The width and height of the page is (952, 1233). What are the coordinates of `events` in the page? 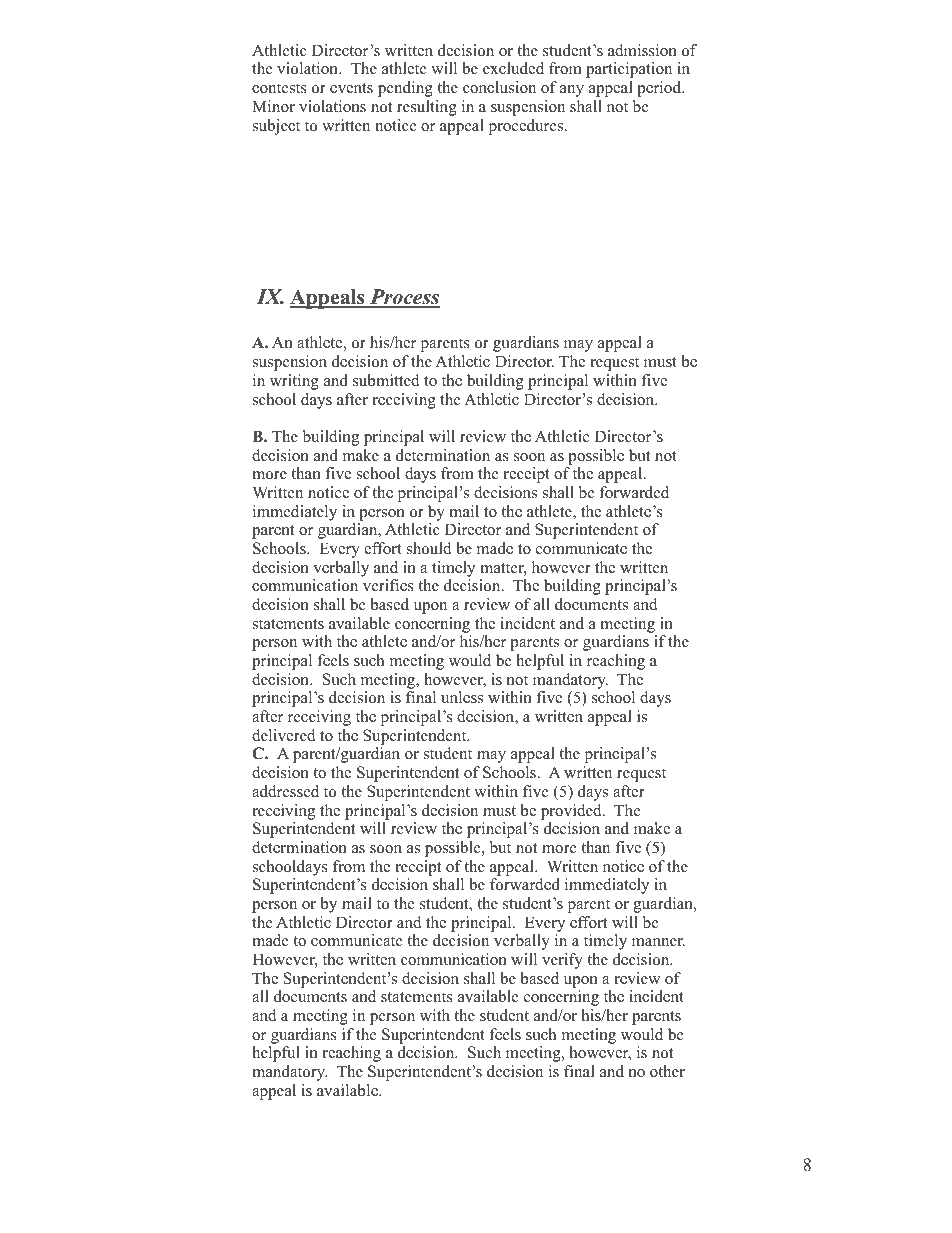 It's located at (351, 88).
